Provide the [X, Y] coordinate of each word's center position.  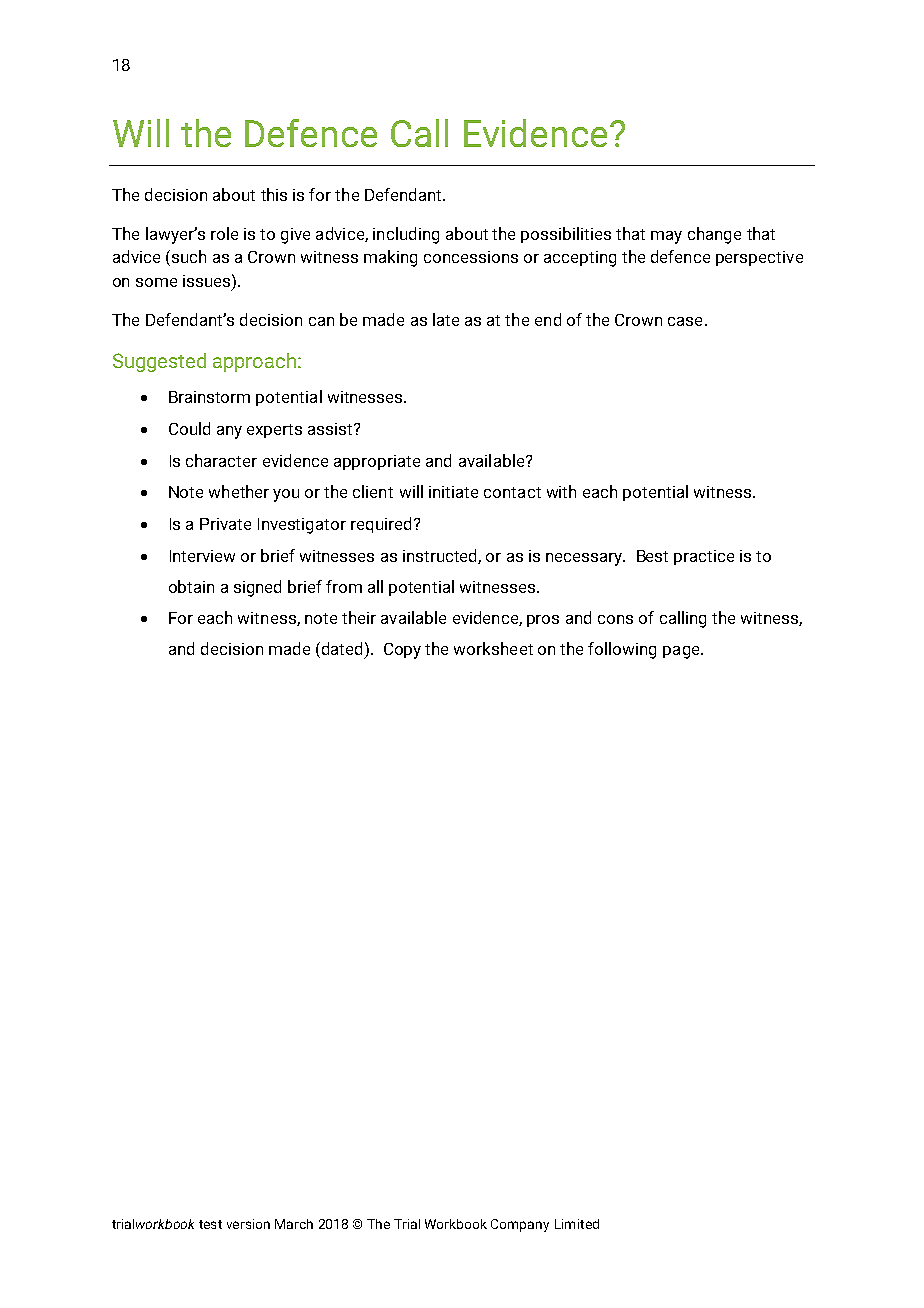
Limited [577, 1224]
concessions [471, 257]
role [224, 233]
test [210, 1224]
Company [520, 1225]
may [666, 237]
